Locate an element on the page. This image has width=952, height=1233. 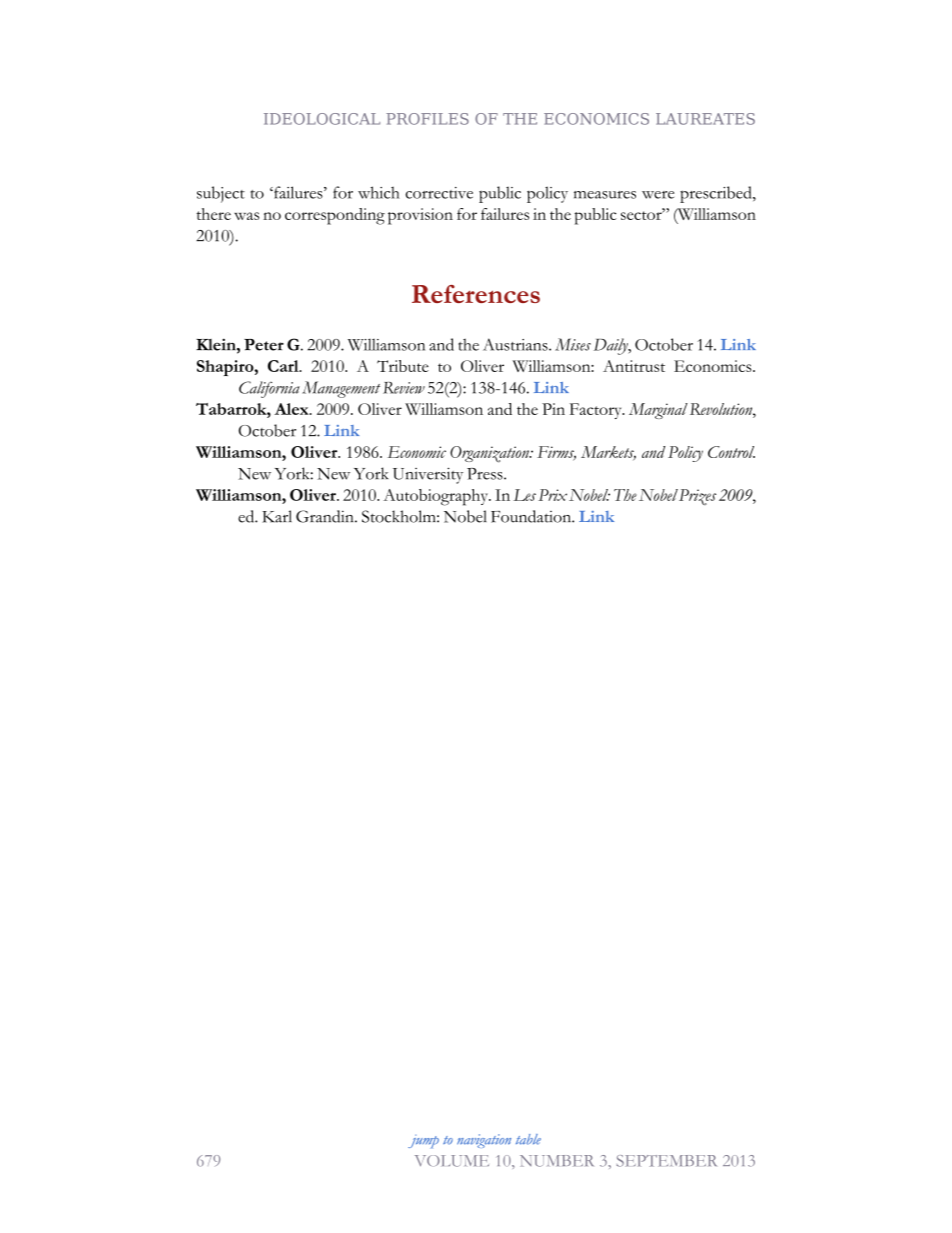
Prix is located at coordinates (552, 495).
